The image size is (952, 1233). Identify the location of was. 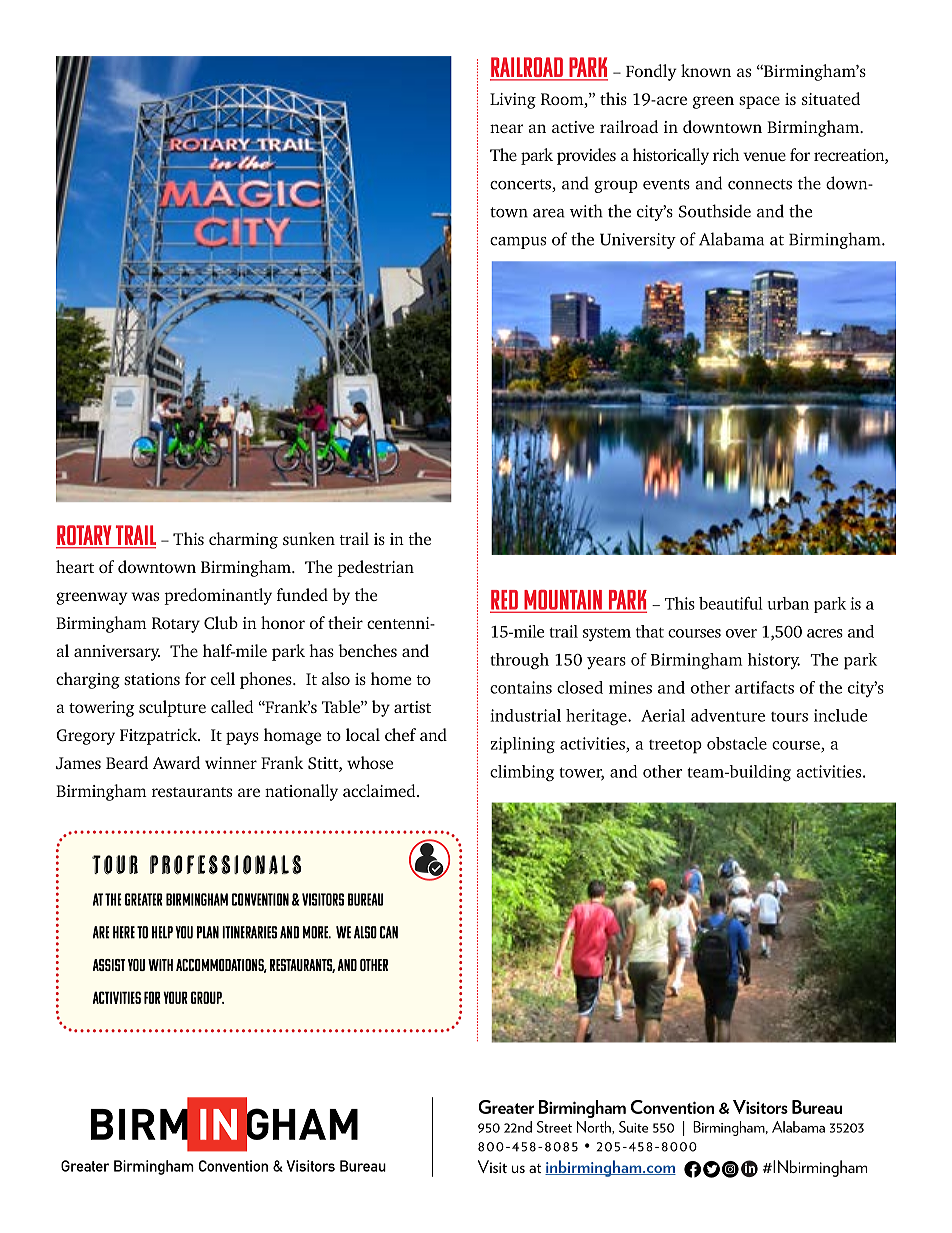
(145, 596).
